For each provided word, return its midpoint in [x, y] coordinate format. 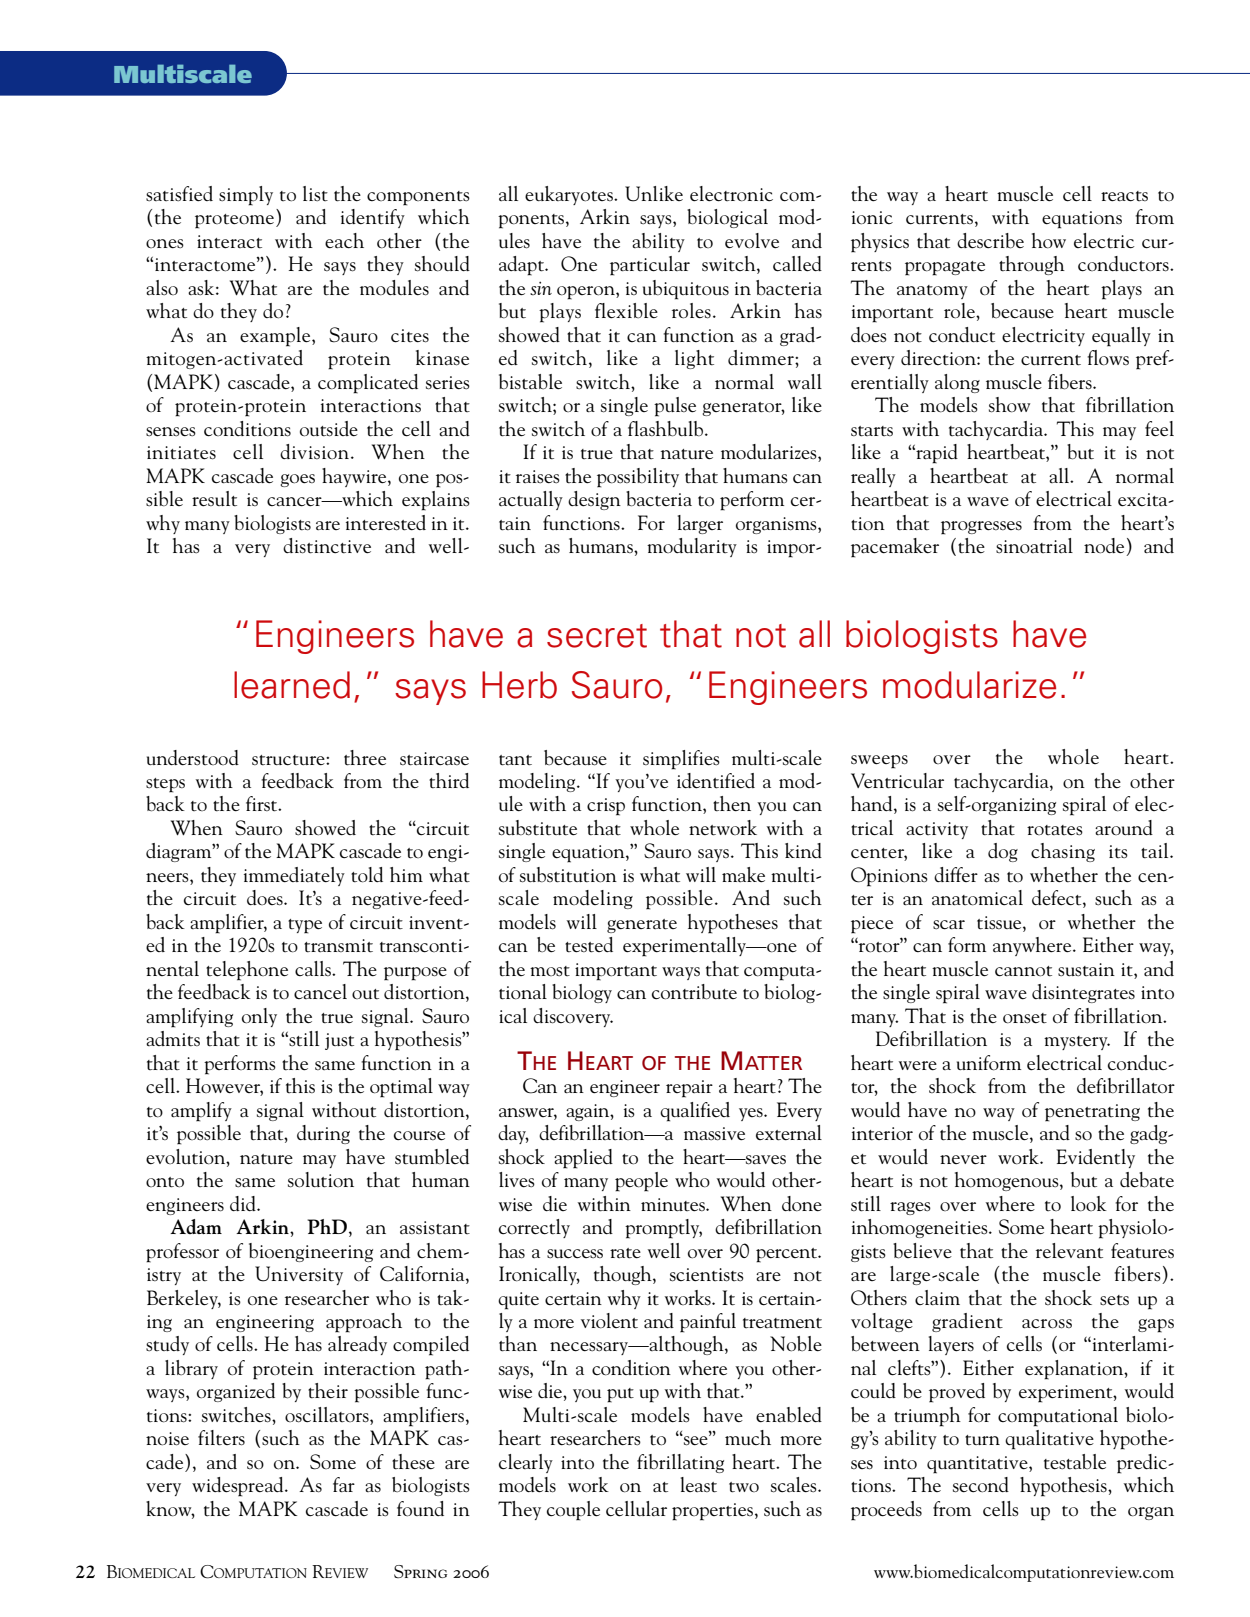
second [981, 1485]
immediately [294, 876]
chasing [1063, 852]
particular [650, 266]
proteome [234, 221]
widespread [239, 1487]
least [699, 1485]
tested [589, 945]
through [1032, 265]
